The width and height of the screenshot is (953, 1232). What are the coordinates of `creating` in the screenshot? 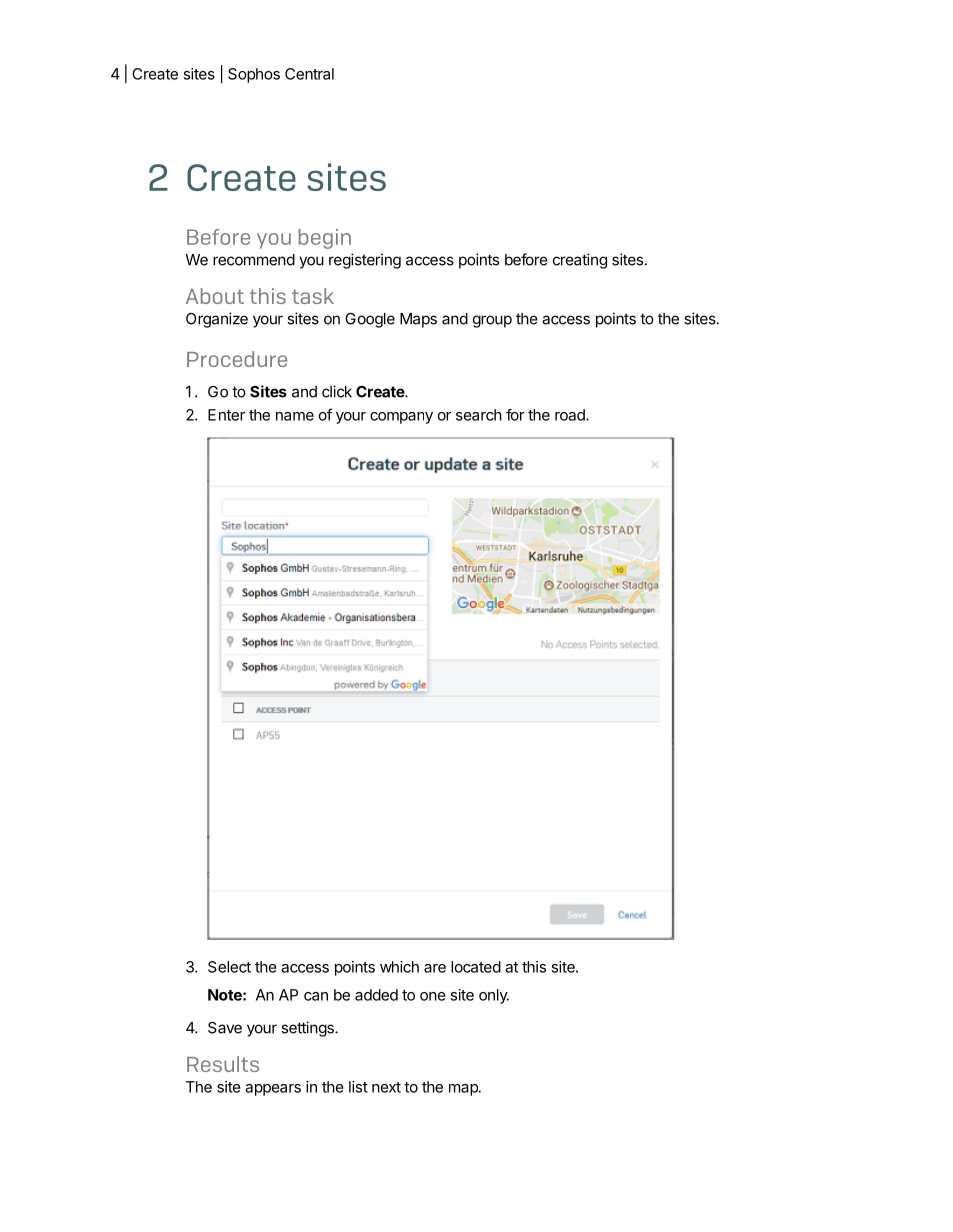 It's located at (580, 261).
